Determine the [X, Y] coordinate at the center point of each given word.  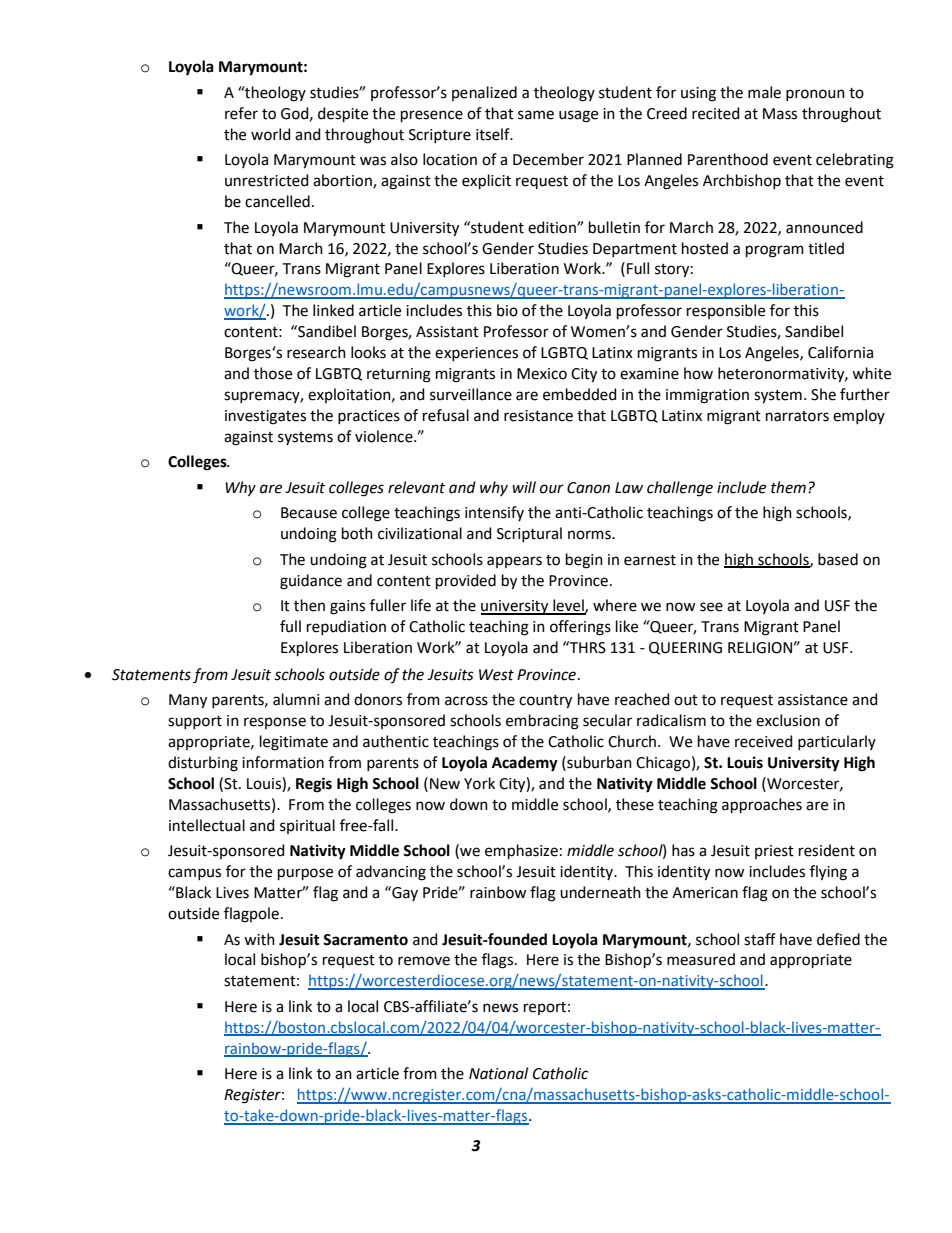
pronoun [815, 95]
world [271, 134]
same [536, 115]
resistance [538, 416]
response [275, 723]
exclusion [788, 720]
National [498, 1073]
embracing [542, 722]
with [259, 939]
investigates [265, 417]
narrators [797, 416]
